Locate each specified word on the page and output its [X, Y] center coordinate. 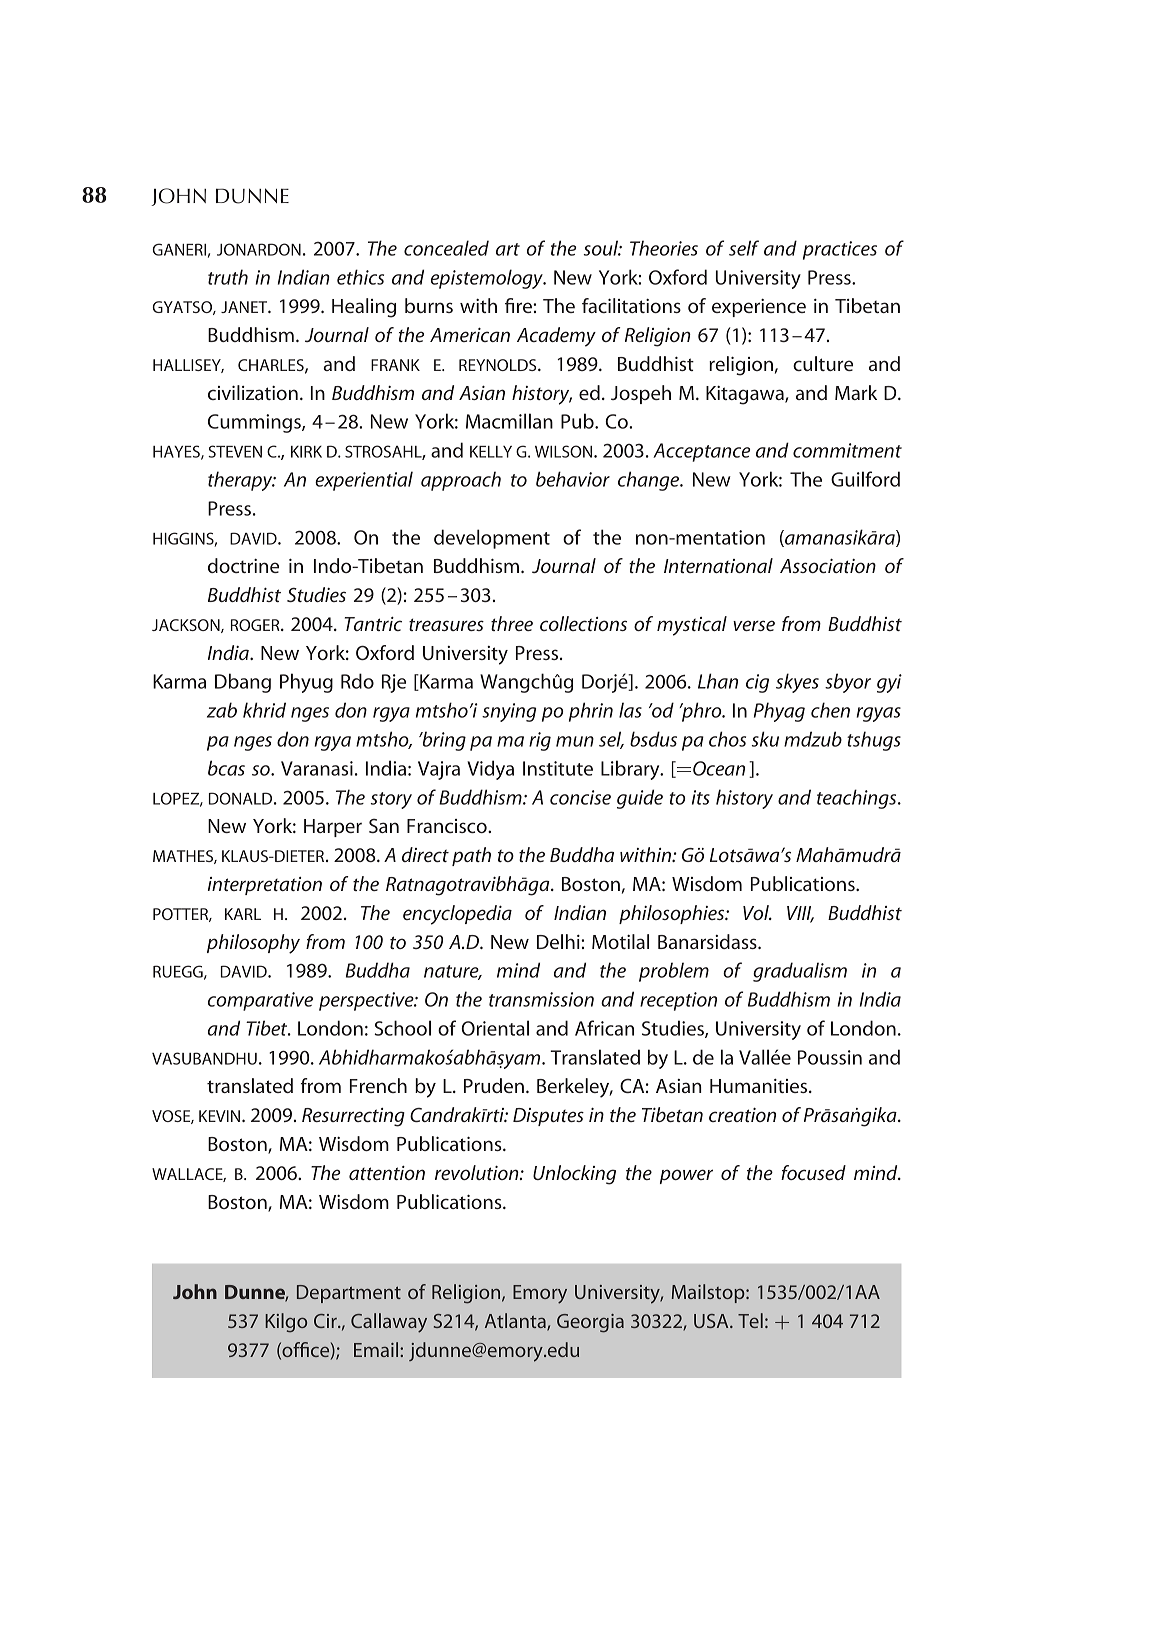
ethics [360, 277]
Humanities [760, 1086]
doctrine [243, 565]
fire [519, 305]
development [492, 539]
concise [580, 797]
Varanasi [317, 768]
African [604, 1028]
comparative [260, 1001]
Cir [326, 1321]
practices [840, 250]
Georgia [590, 1323]
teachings [858, 799]
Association [828, 566]
